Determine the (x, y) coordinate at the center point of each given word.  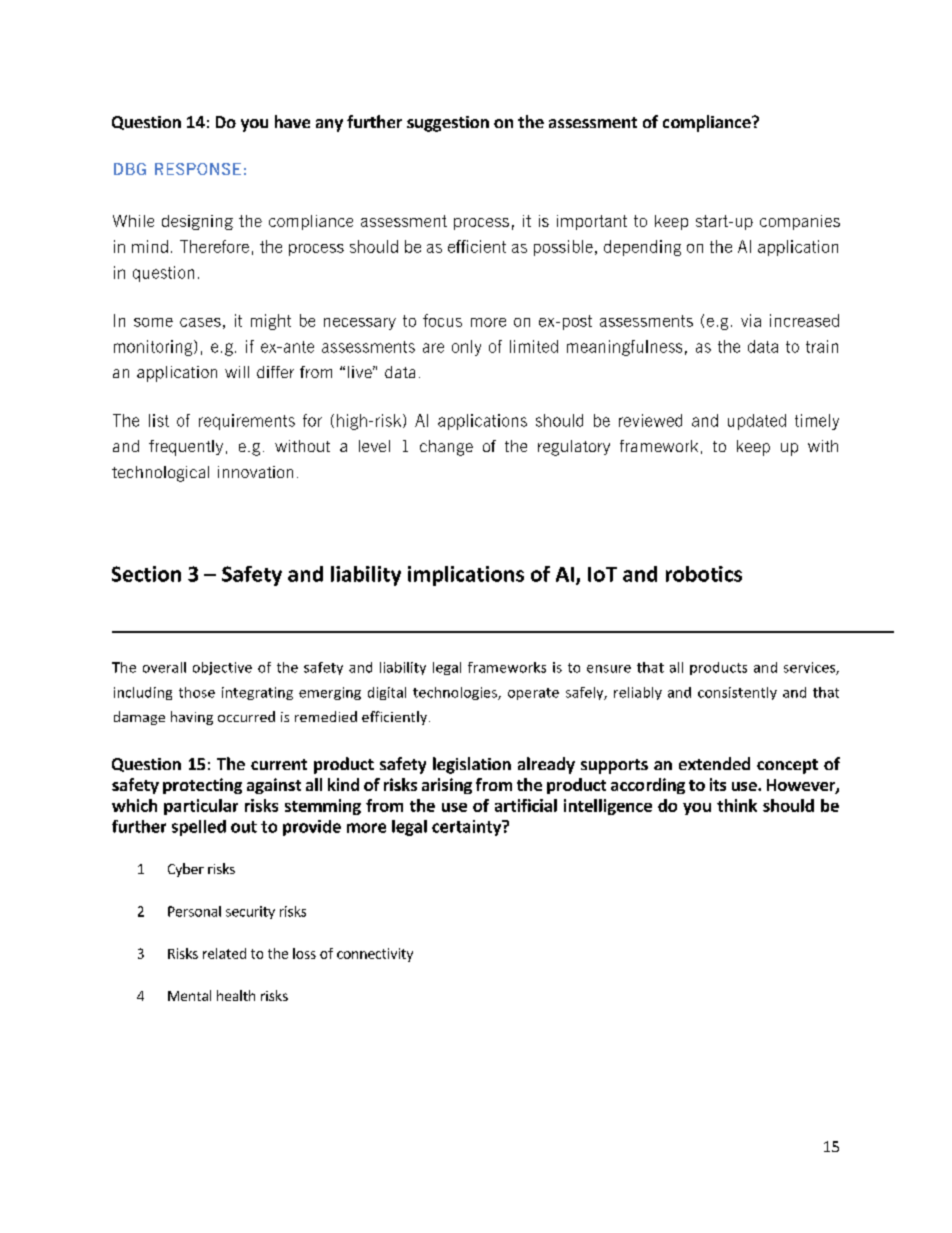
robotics (704, 574)
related (224, 953)
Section (146, 574)
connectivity (375, 955)
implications (466, 576)
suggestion (448, 124)
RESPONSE (198, 169)
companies (800, 222)
